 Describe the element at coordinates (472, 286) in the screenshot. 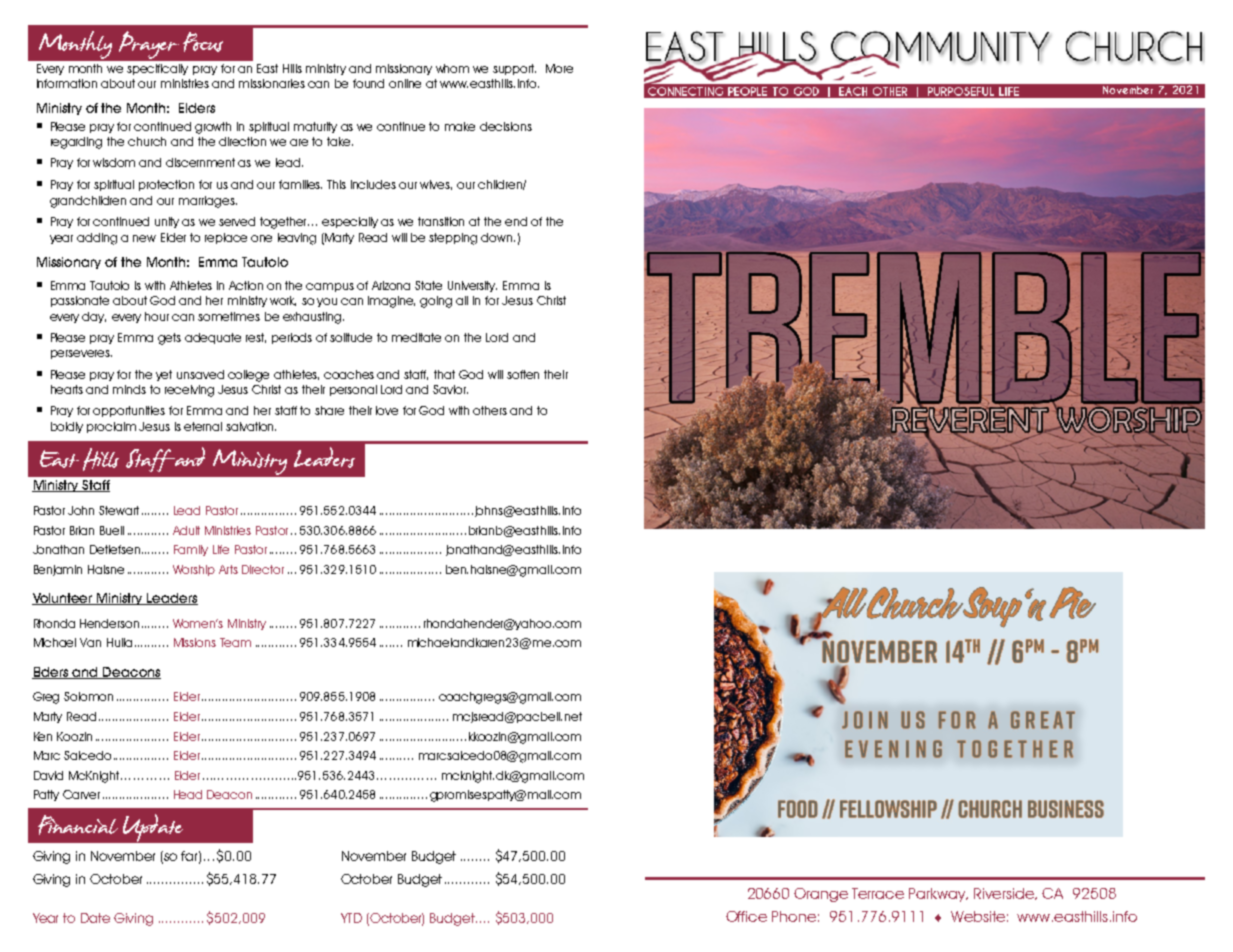

I see `University` at that location.
